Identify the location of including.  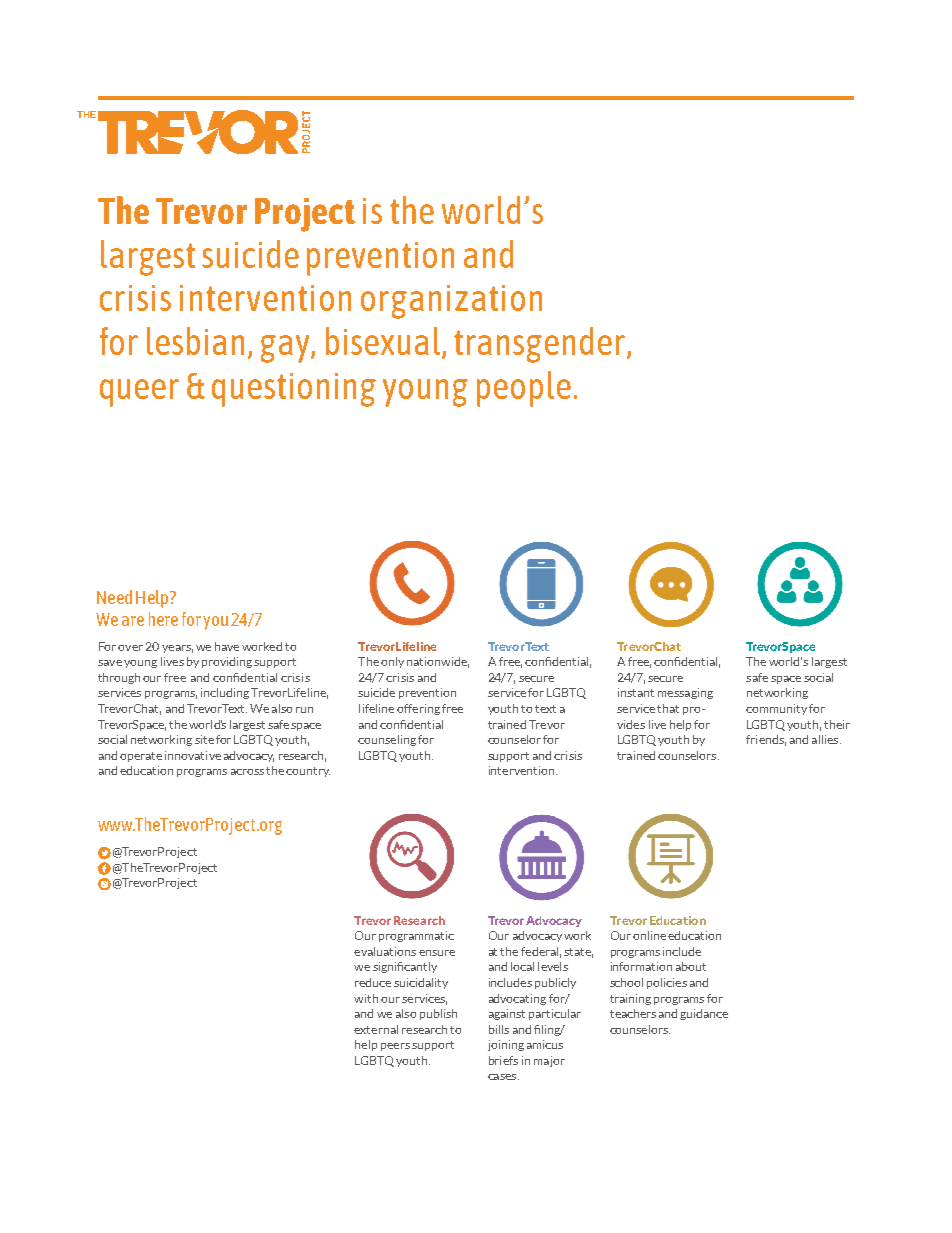
(225, 693).
